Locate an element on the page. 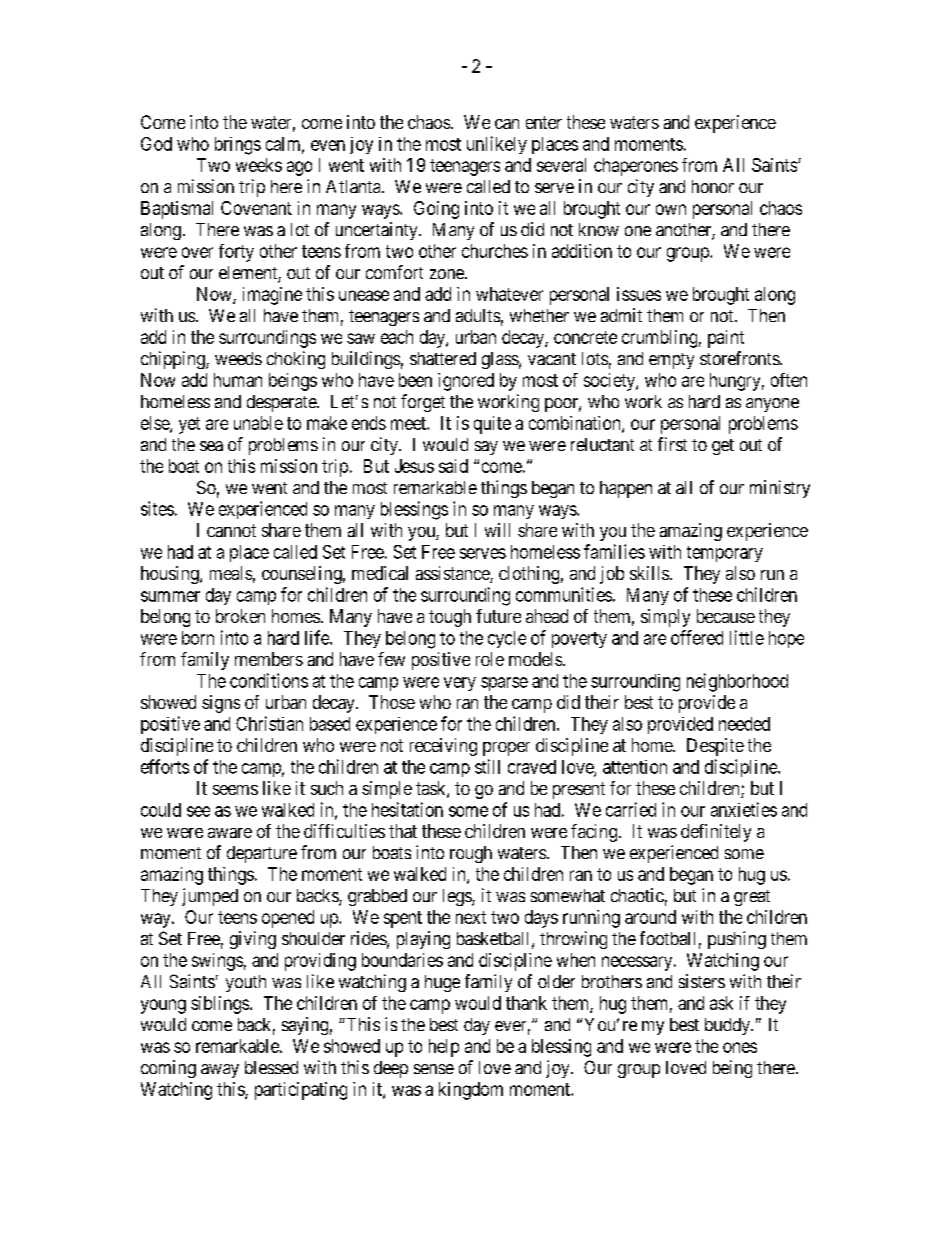  broken is located at coordinates (240, 616).
